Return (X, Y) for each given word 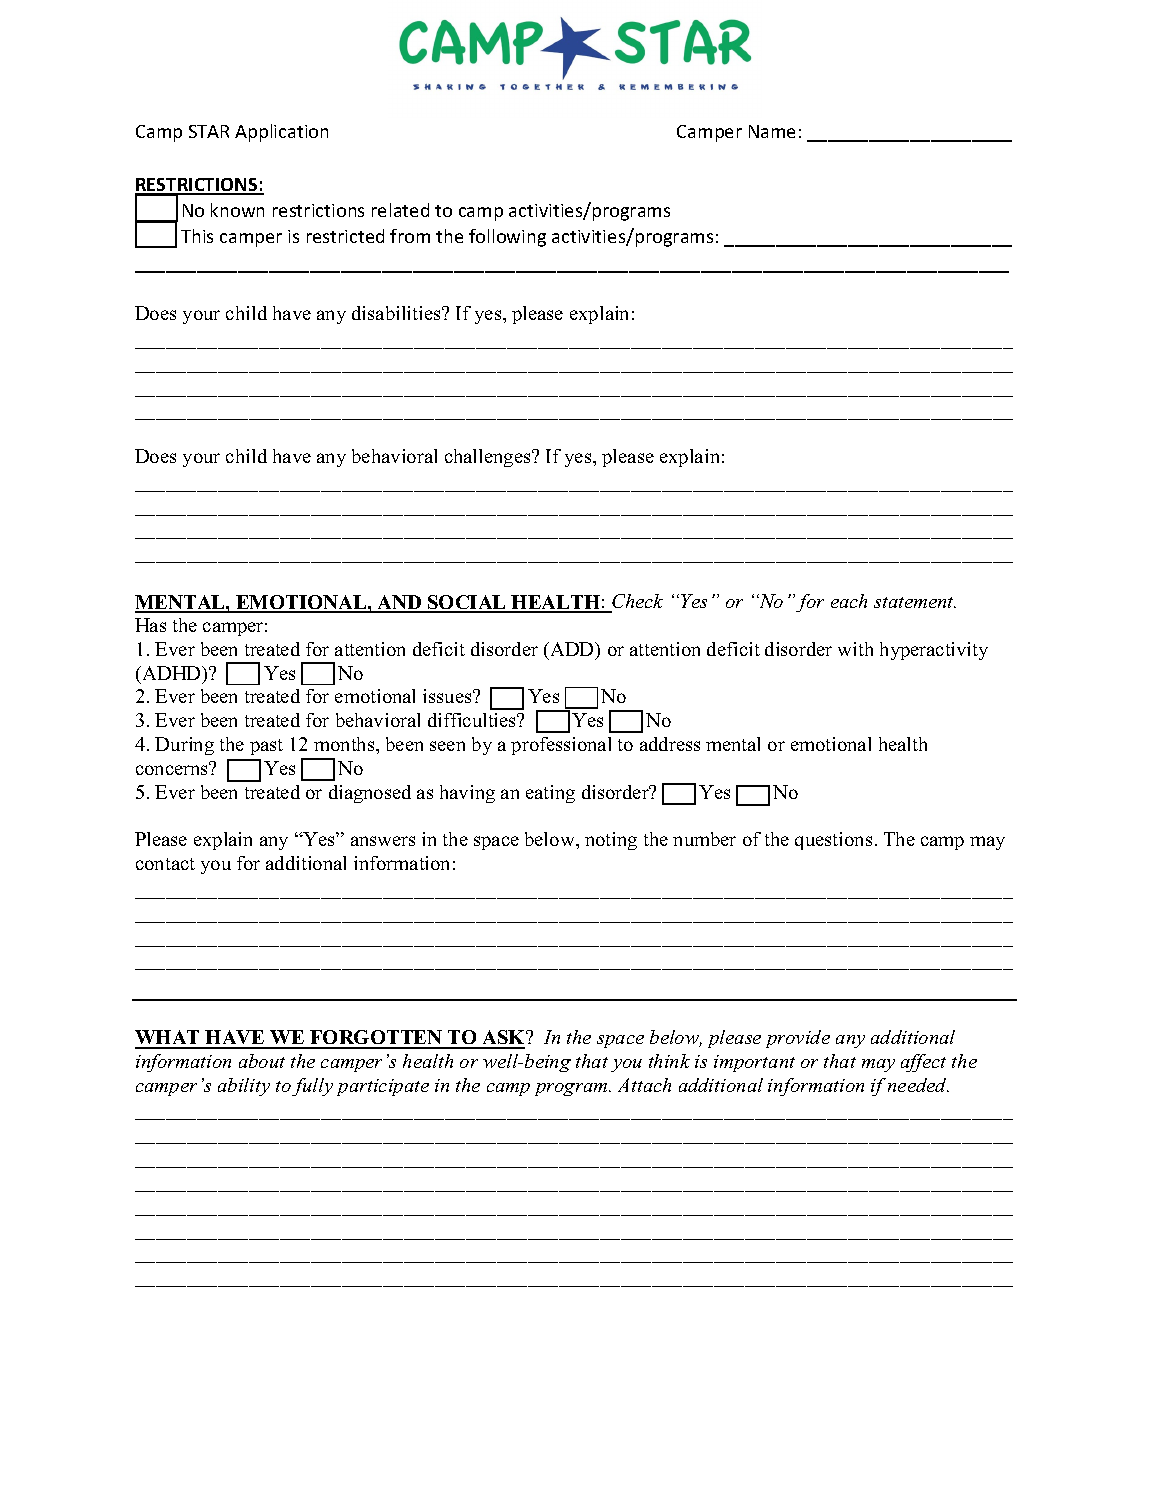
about (262, 1061)
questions (833, 841)
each (849, 601)
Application (281, 133)
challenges (489, 458)
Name (772, 131)
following (507, 238)
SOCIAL (467, 603)
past (266, 747)
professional (561, 746)
